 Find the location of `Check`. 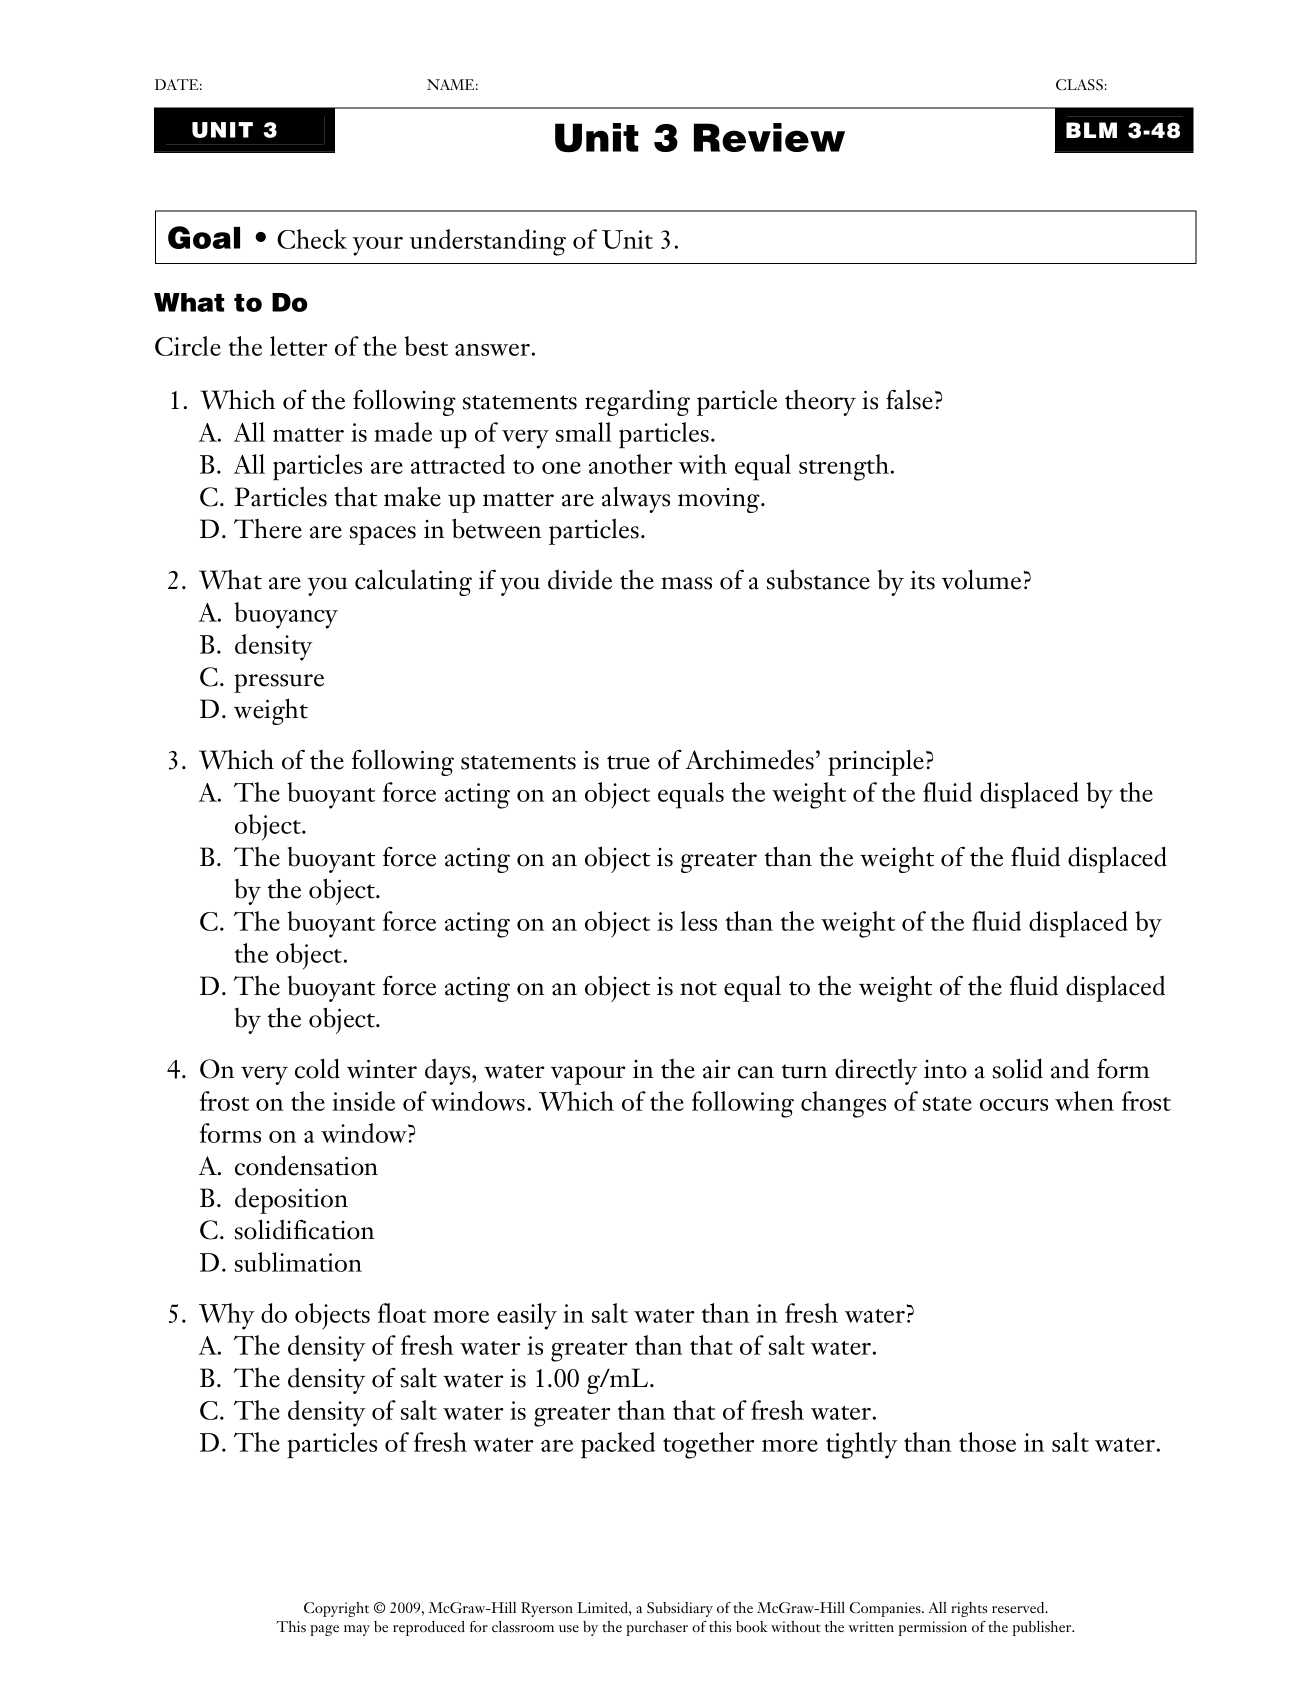

Check is located at coordinates (312, 239).
